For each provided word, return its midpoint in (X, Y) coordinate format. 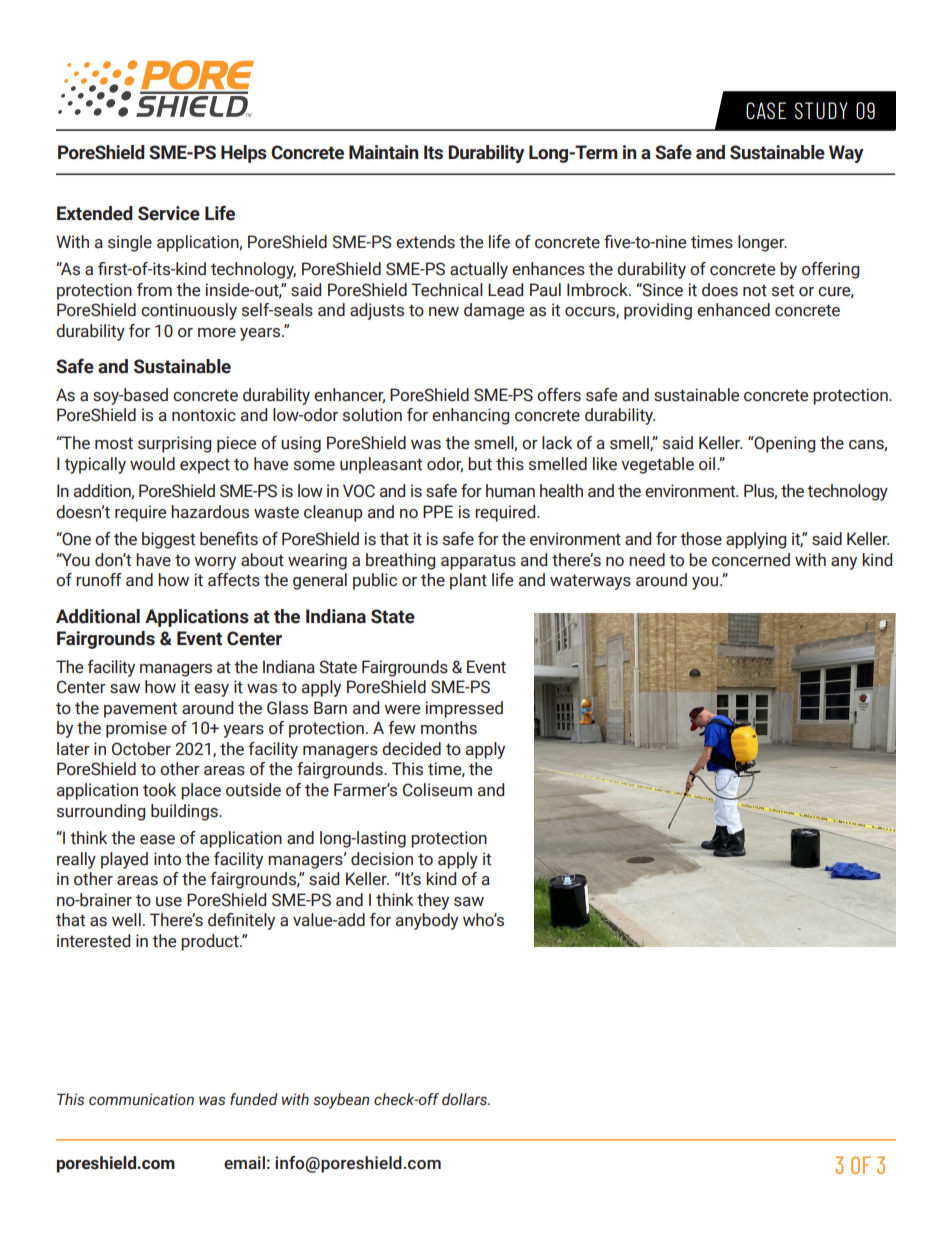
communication (141, 1099)
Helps (244, 154)
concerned (751, 560)
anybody (427, 921)
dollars (466, 1099)
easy (211, 690)
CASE (766, 110)
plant (468, 581)
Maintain (384, 152)
